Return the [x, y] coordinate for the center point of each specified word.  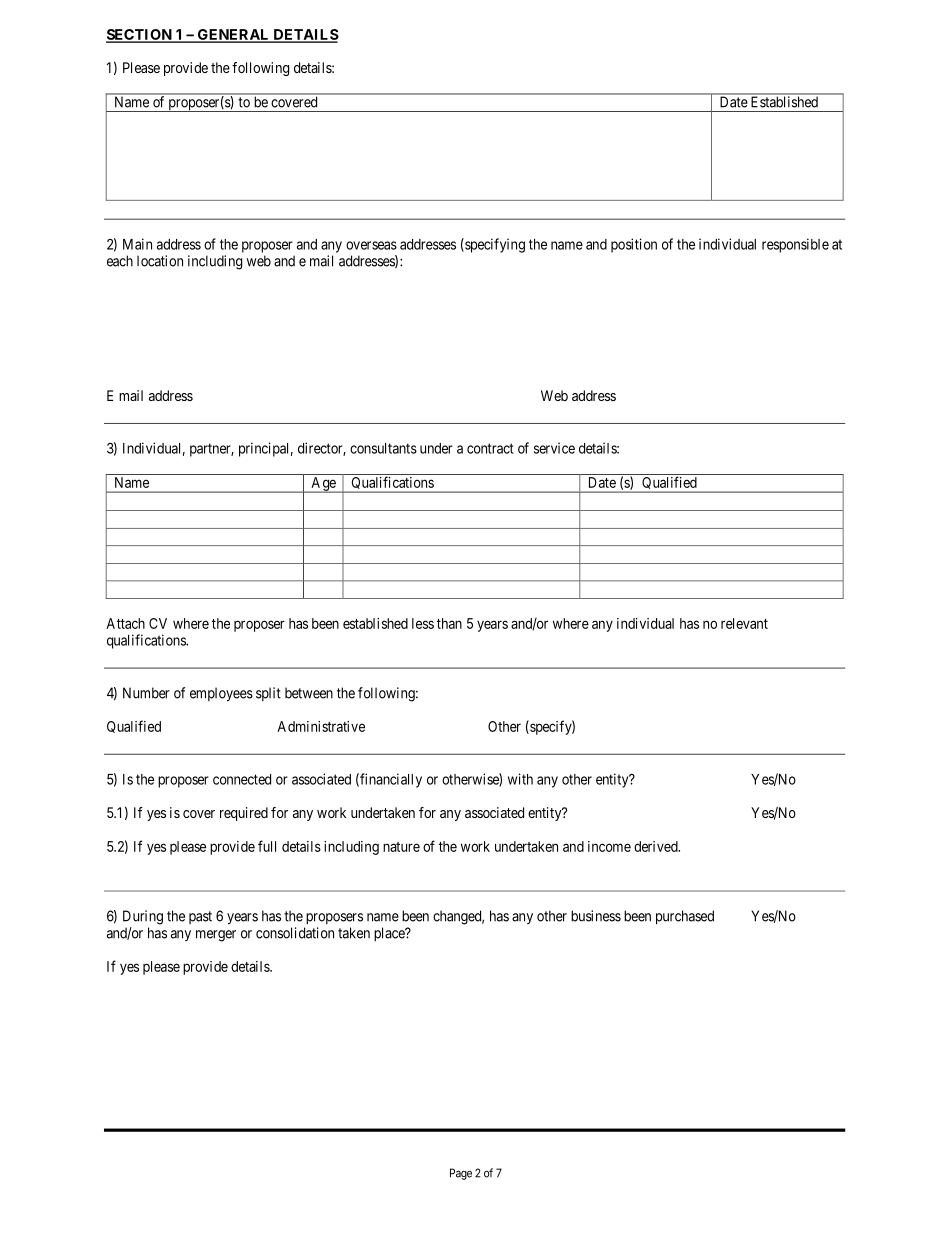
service [554, 448]
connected [242, 779]
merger [216, 936]
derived [657, 846]
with [520, 779]
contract [490, 448]
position [634, 245]
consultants [383, 448]
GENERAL [233, 36]
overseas [371, 245]
